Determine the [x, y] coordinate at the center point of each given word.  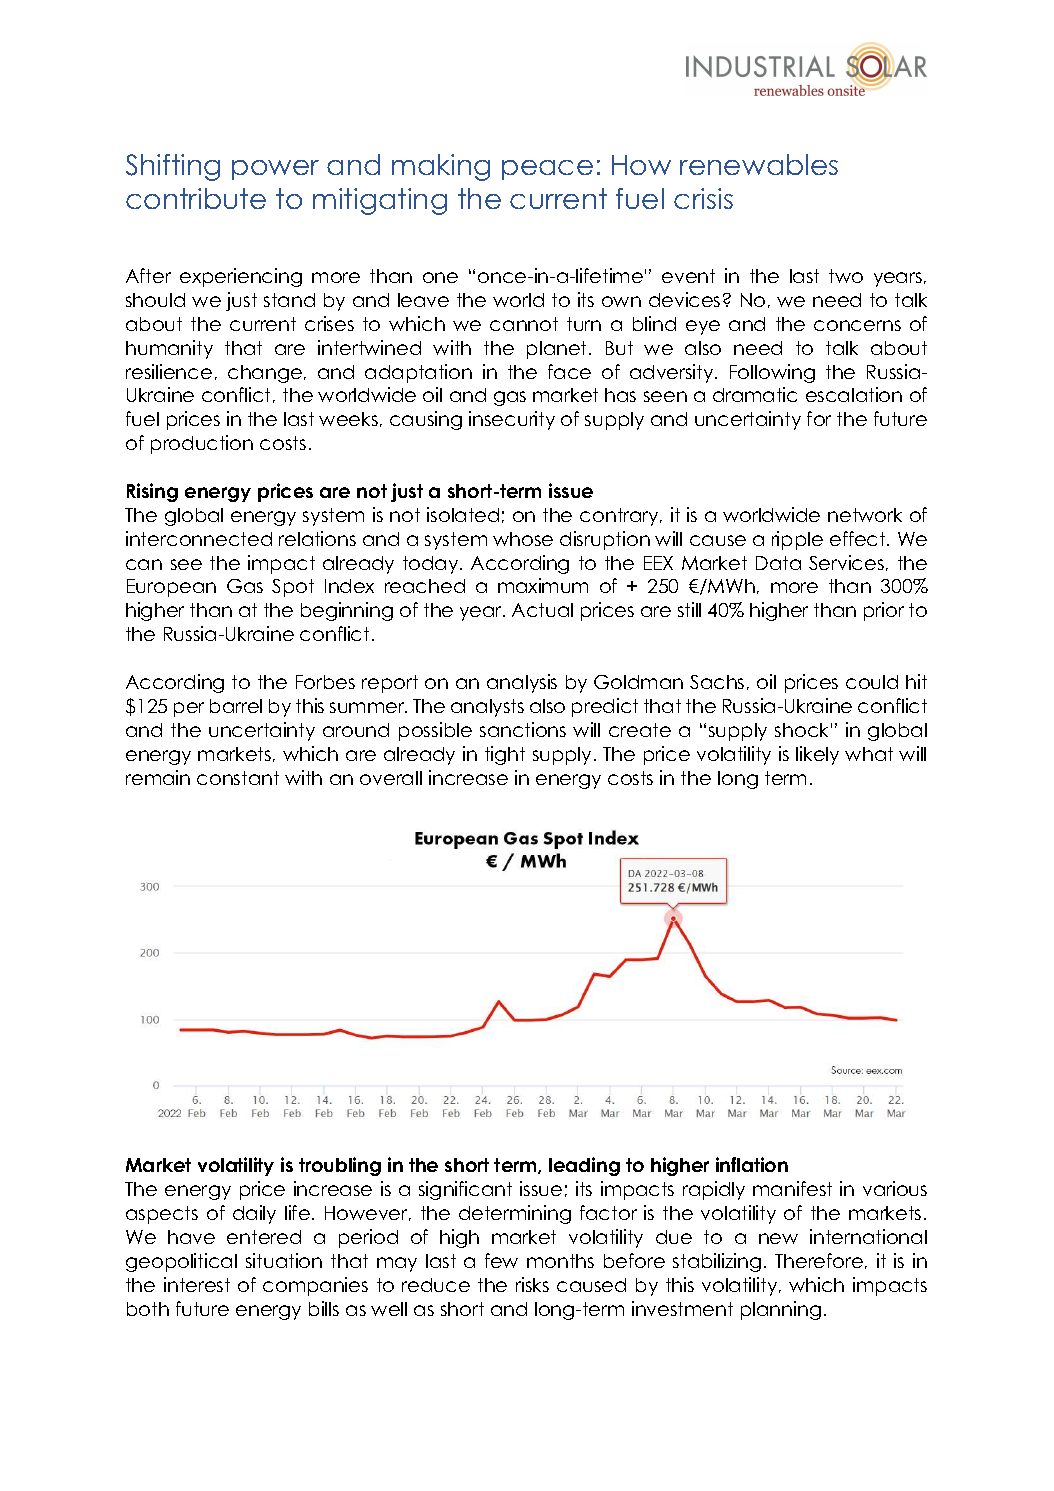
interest [197, 1284]
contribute [196, 198]
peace [547, 170]
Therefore [819, 1260]
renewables [759, 164]
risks [532, 1284]
